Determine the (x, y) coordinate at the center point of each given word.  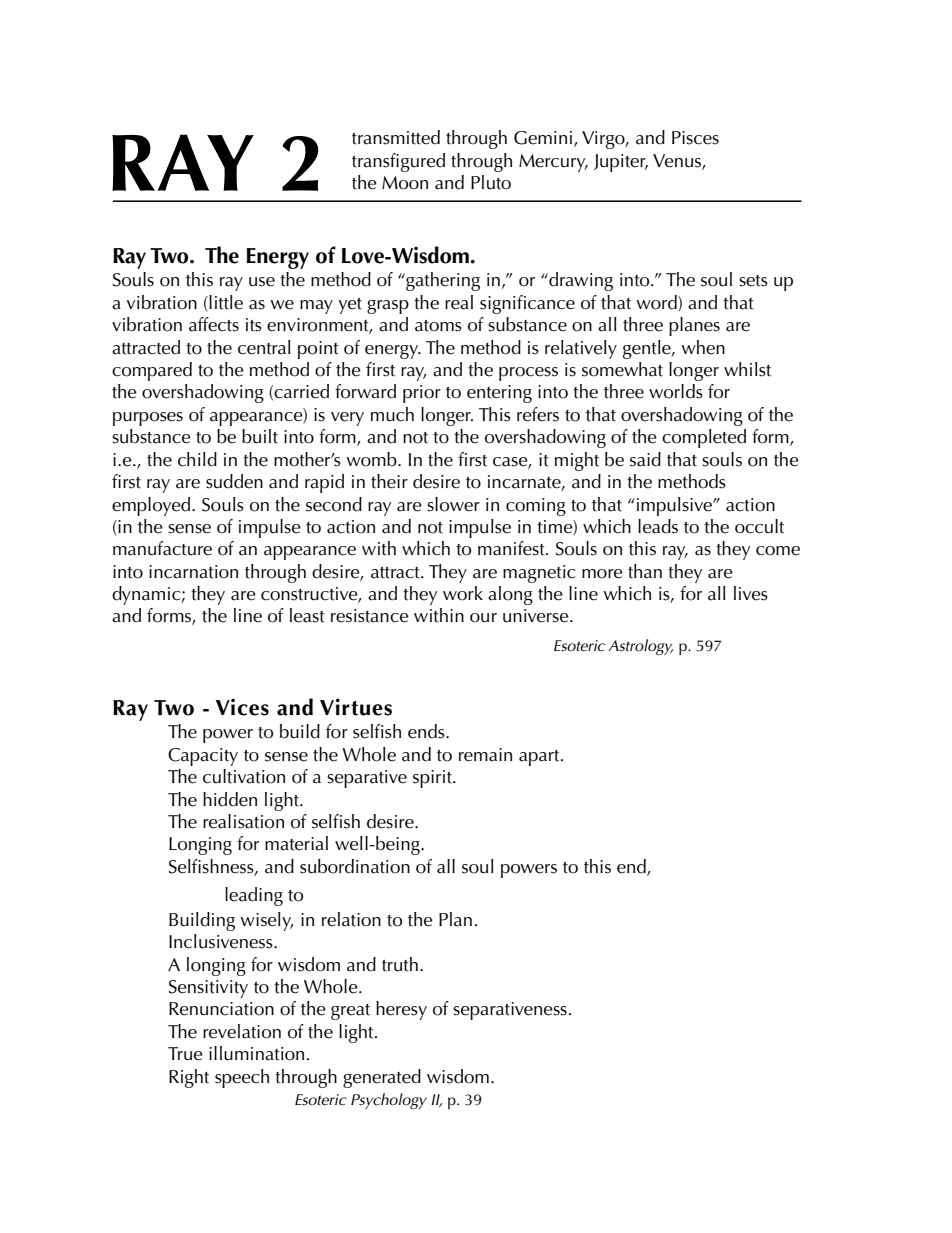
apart (540, 758)
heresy (401, 1010)
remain (485, 755)
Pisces (695, 138)
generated (382, 1078)
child (197, 459)
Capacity (203, 757)
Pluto (491, 182)
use (262, 282)
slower (453, 504)
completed (704, 438)
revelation (242, 1031)
